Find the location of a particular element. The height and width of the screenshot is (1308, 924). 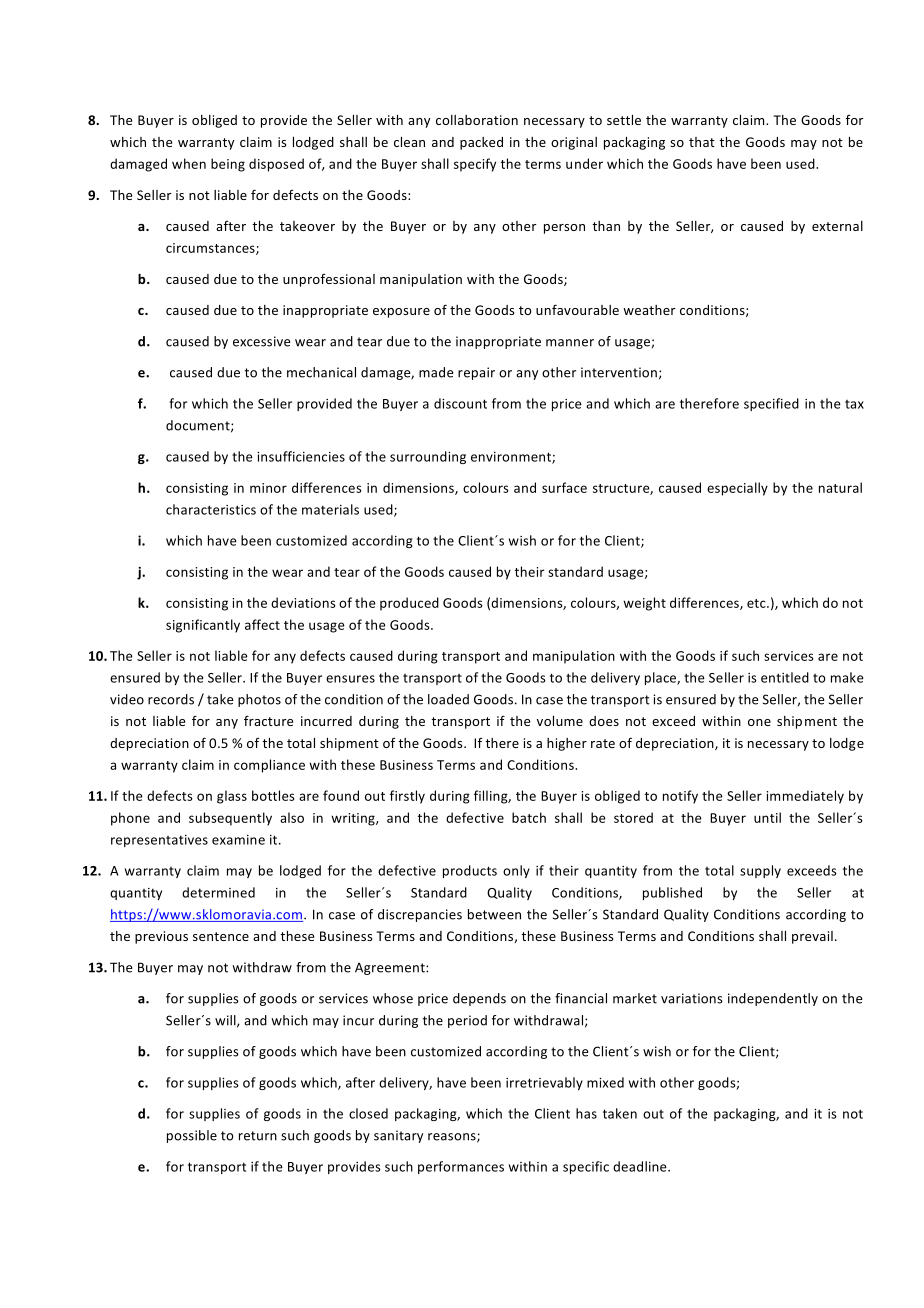

possible is located at coordinates (192, 1136).
